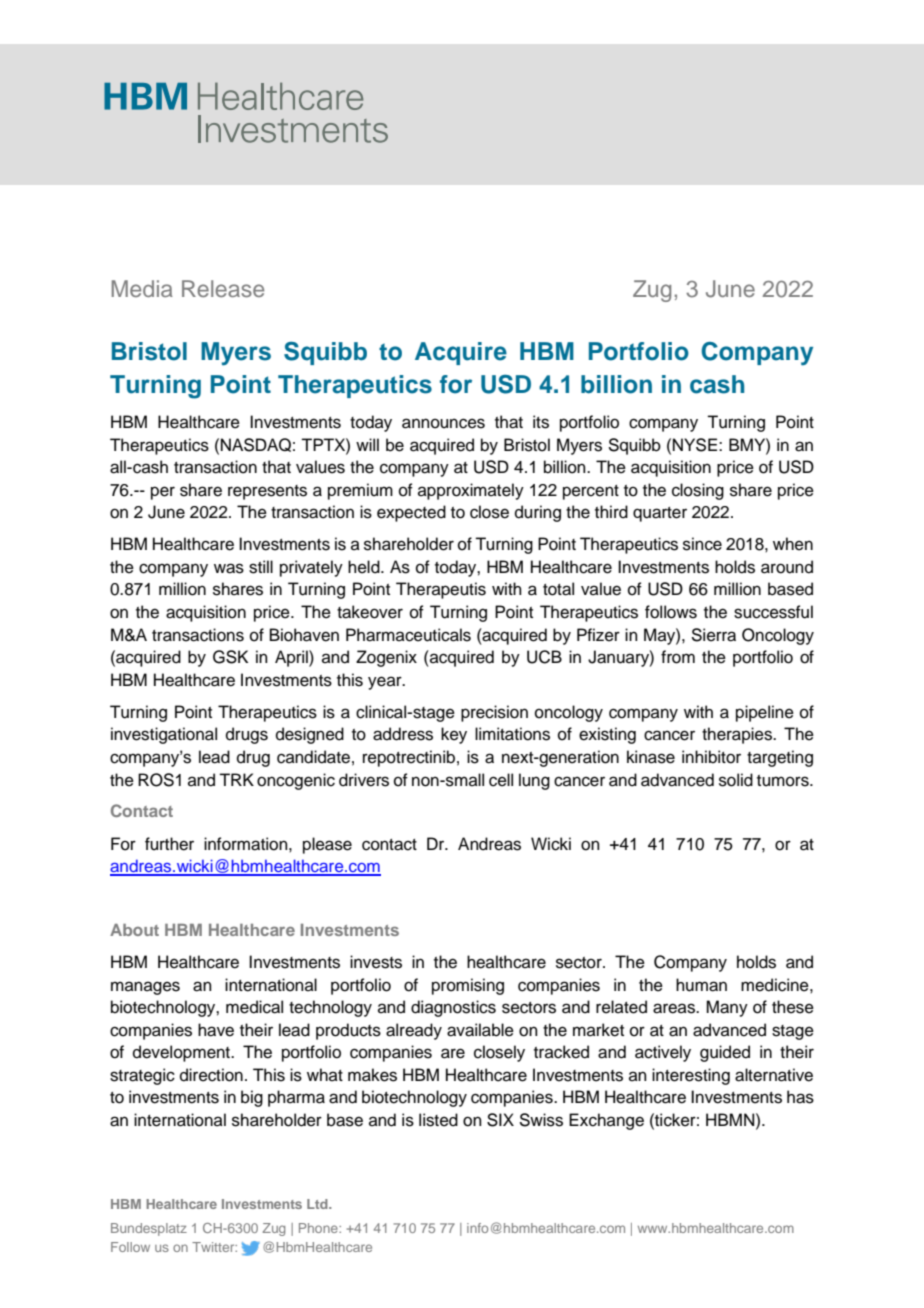  I want to click on listed, so click(438, 1120).
